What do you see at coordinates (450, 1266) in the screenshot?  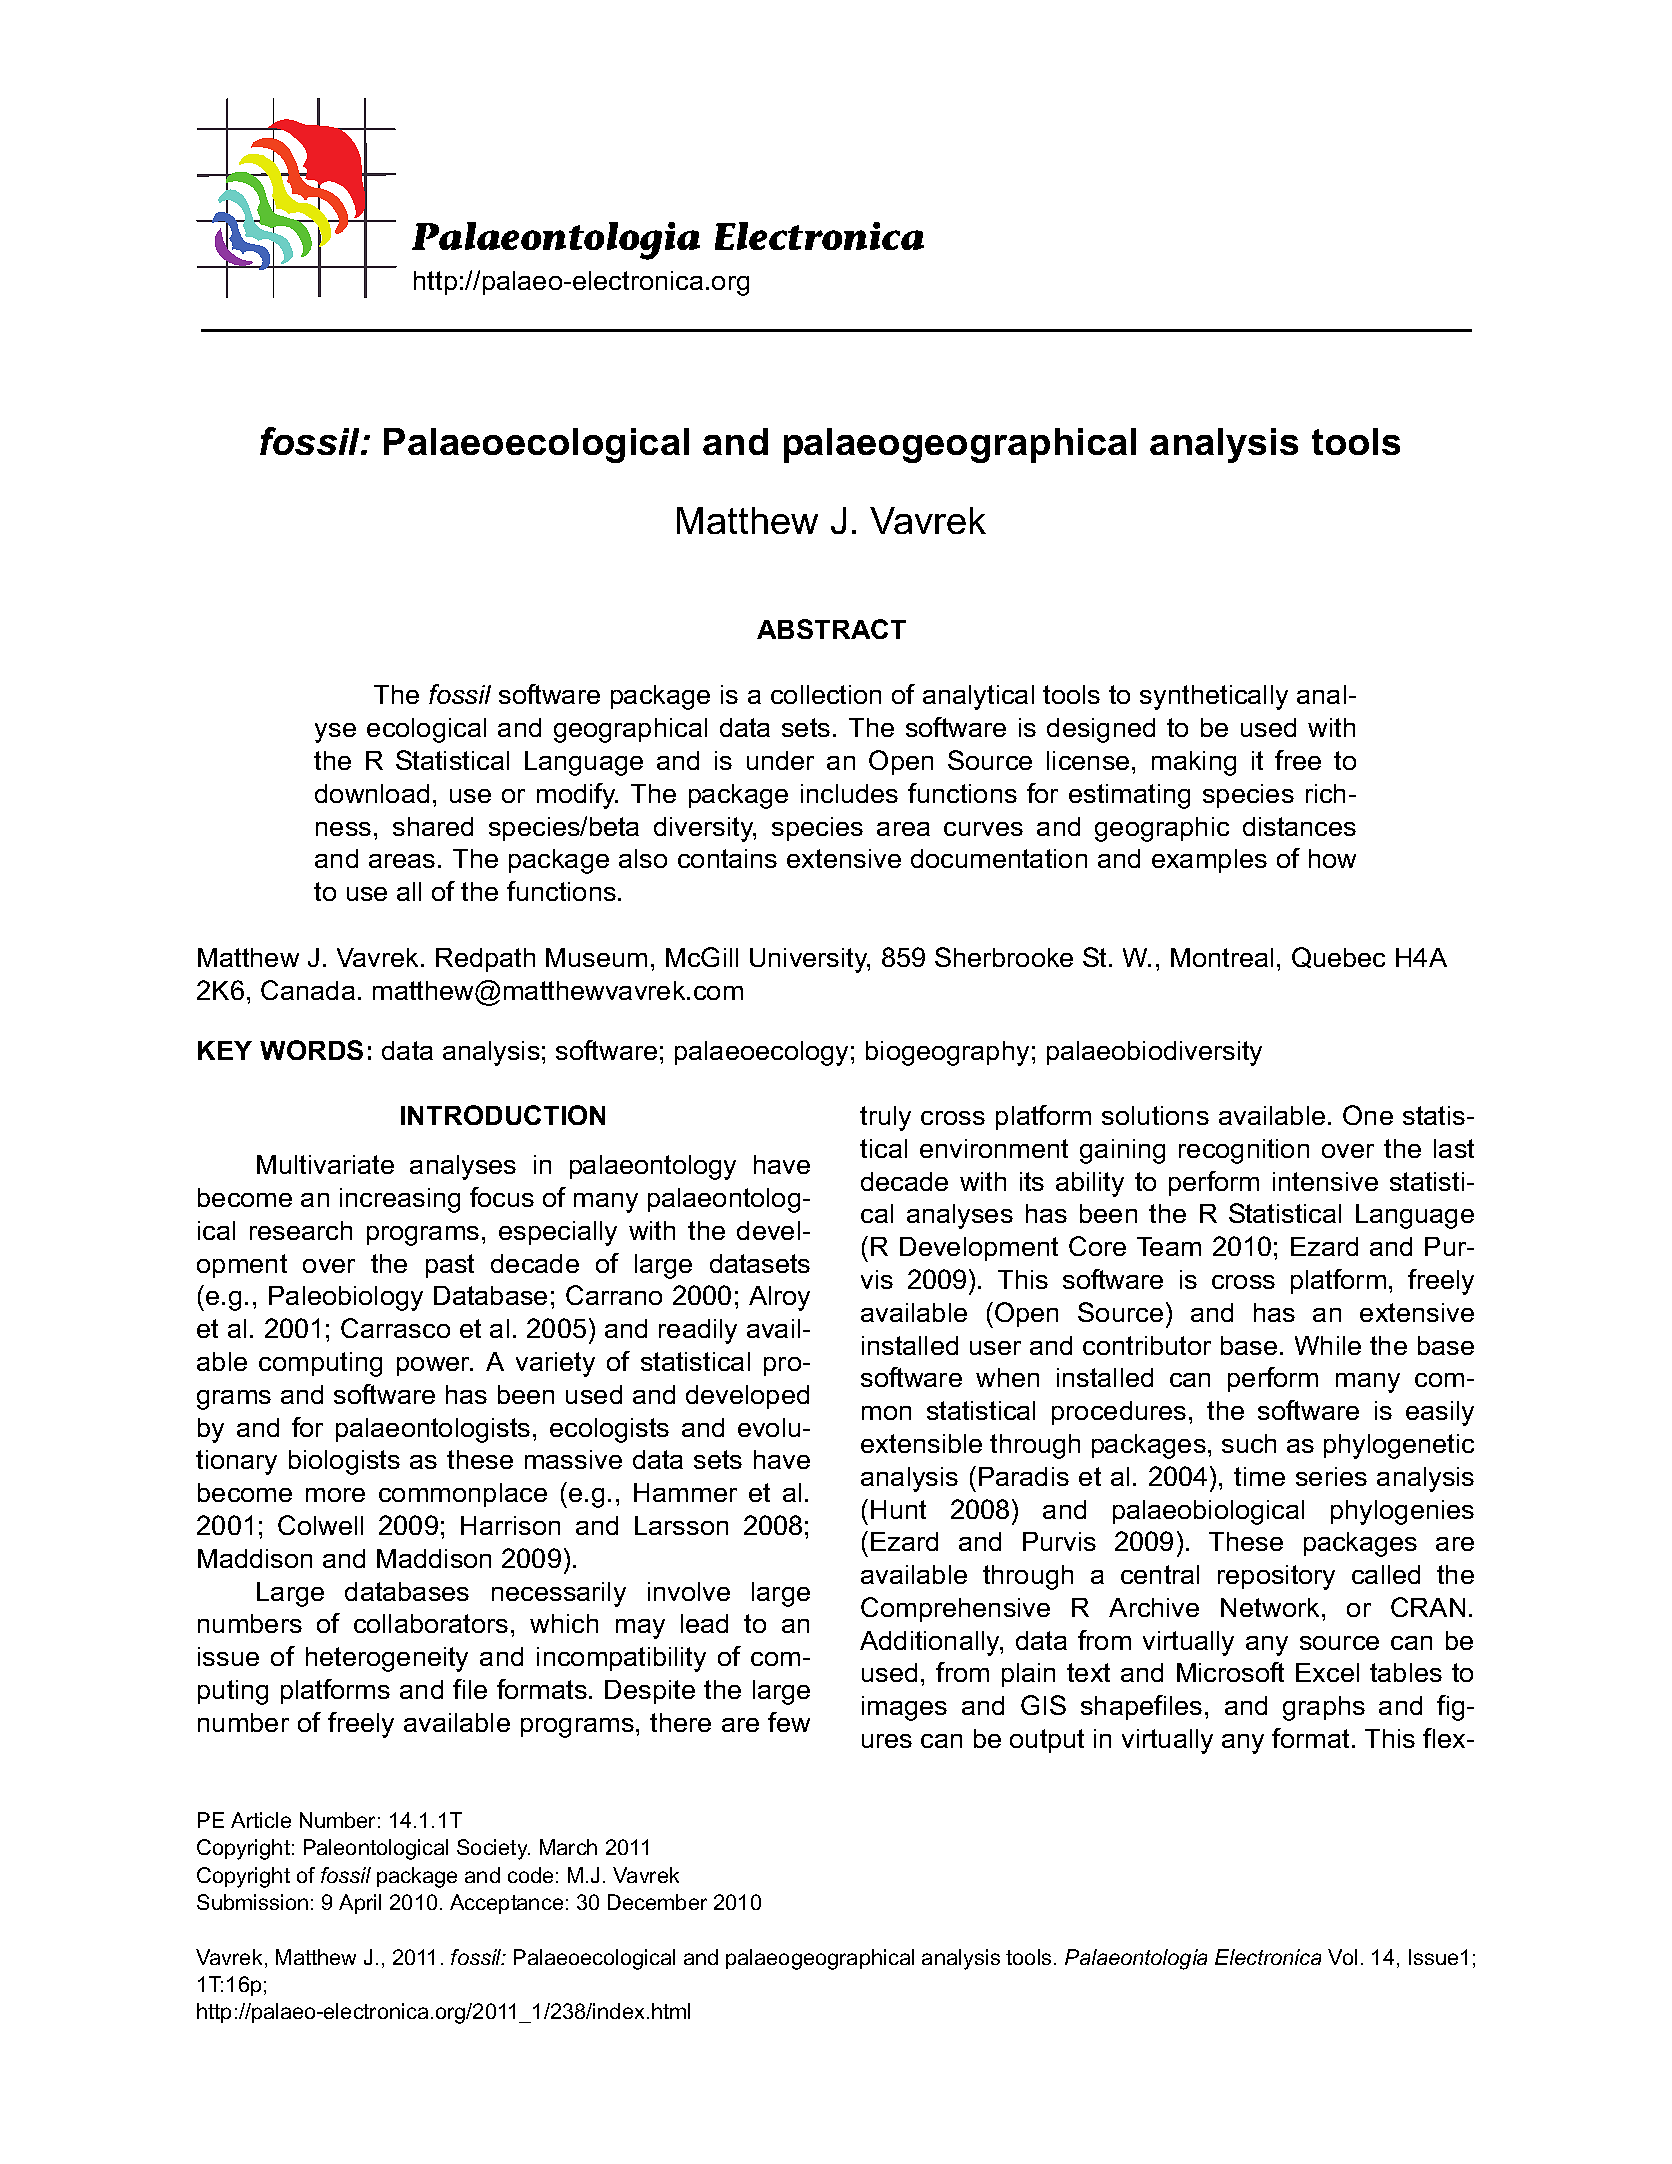 I see `past` at bounding box center [450, 1266].
